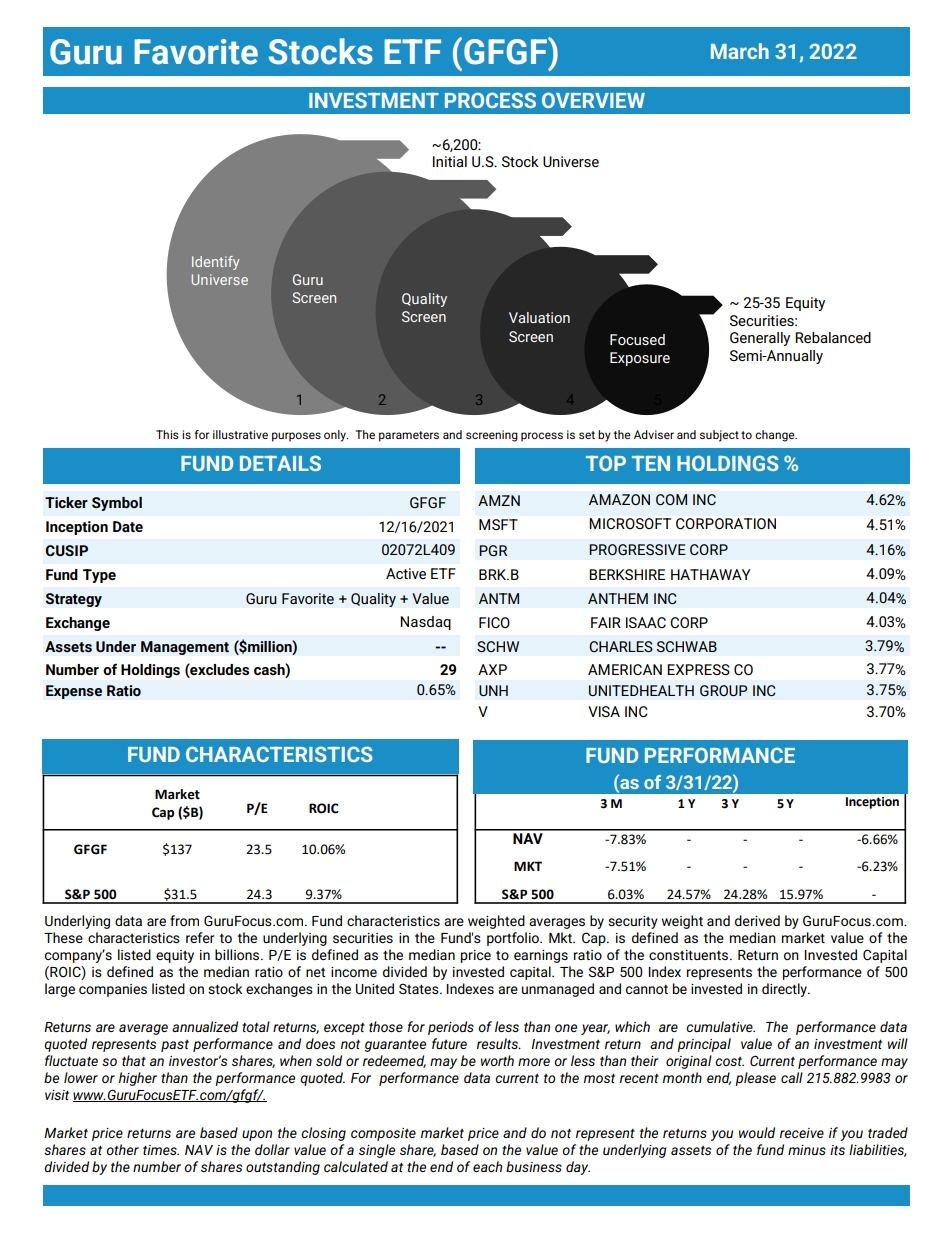  I want to click on OVERVIEW, so click(593, 100).
